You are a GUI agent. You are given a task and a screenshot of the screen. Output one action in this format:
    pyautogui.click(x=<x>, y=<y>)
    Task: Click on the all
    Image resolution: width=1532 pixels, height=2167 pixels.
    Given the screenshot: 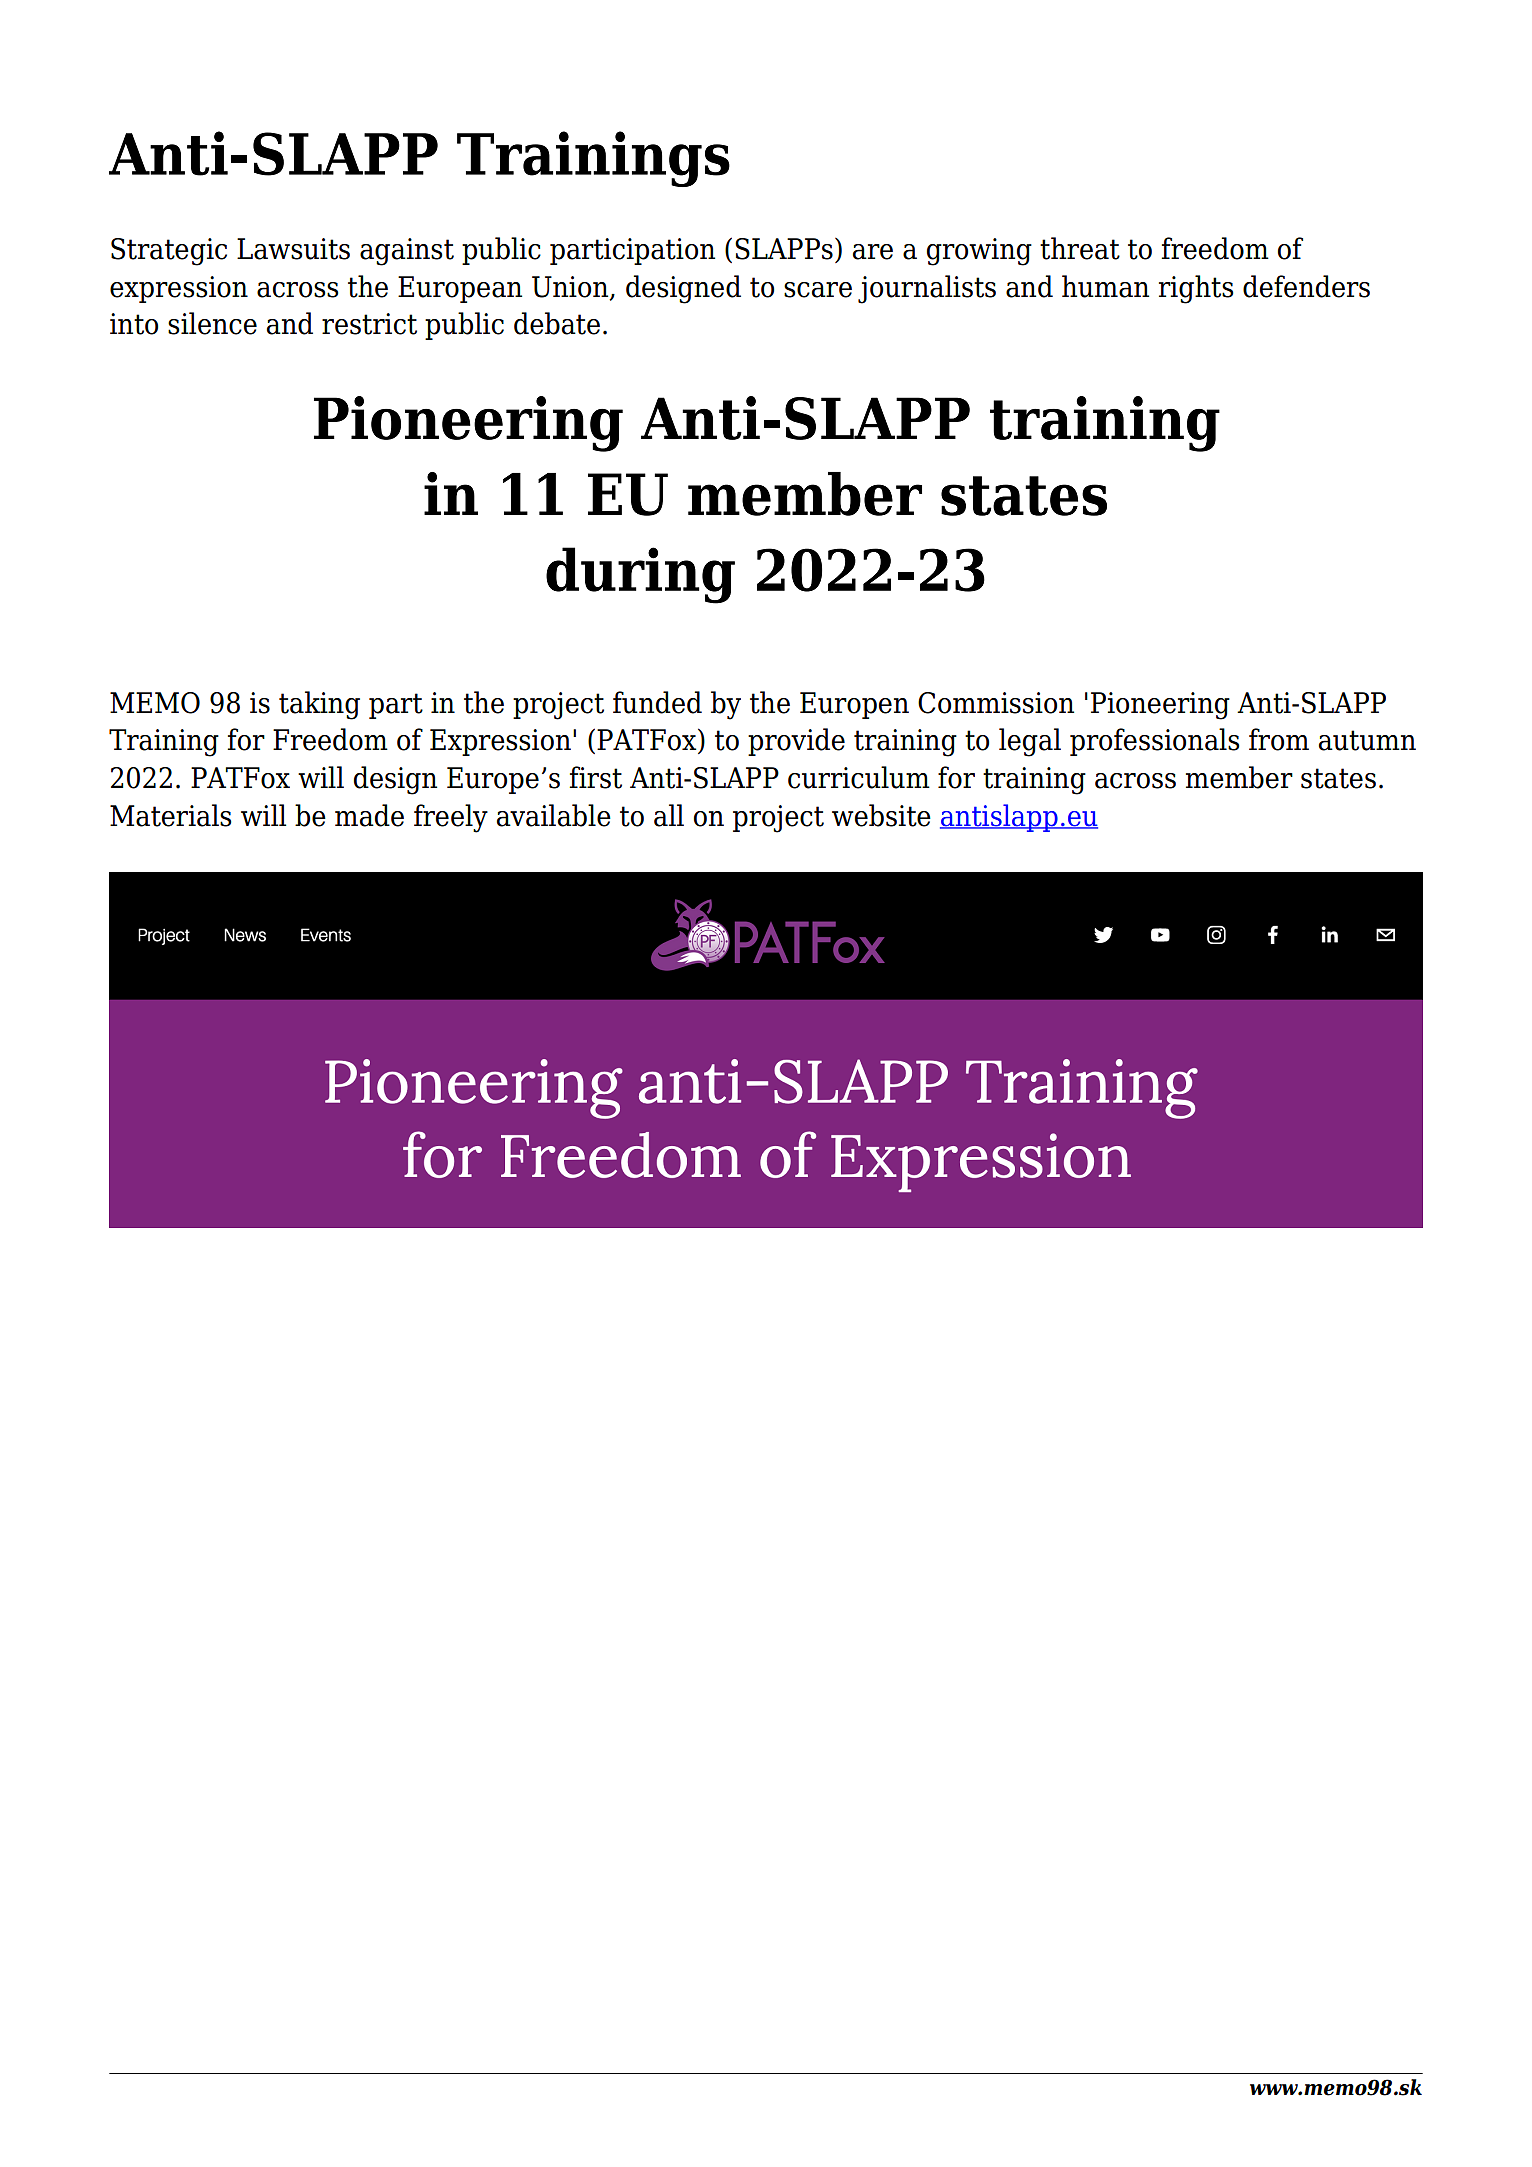 What is the action you would take?
    pyautogui.click(x=669, y=815)
